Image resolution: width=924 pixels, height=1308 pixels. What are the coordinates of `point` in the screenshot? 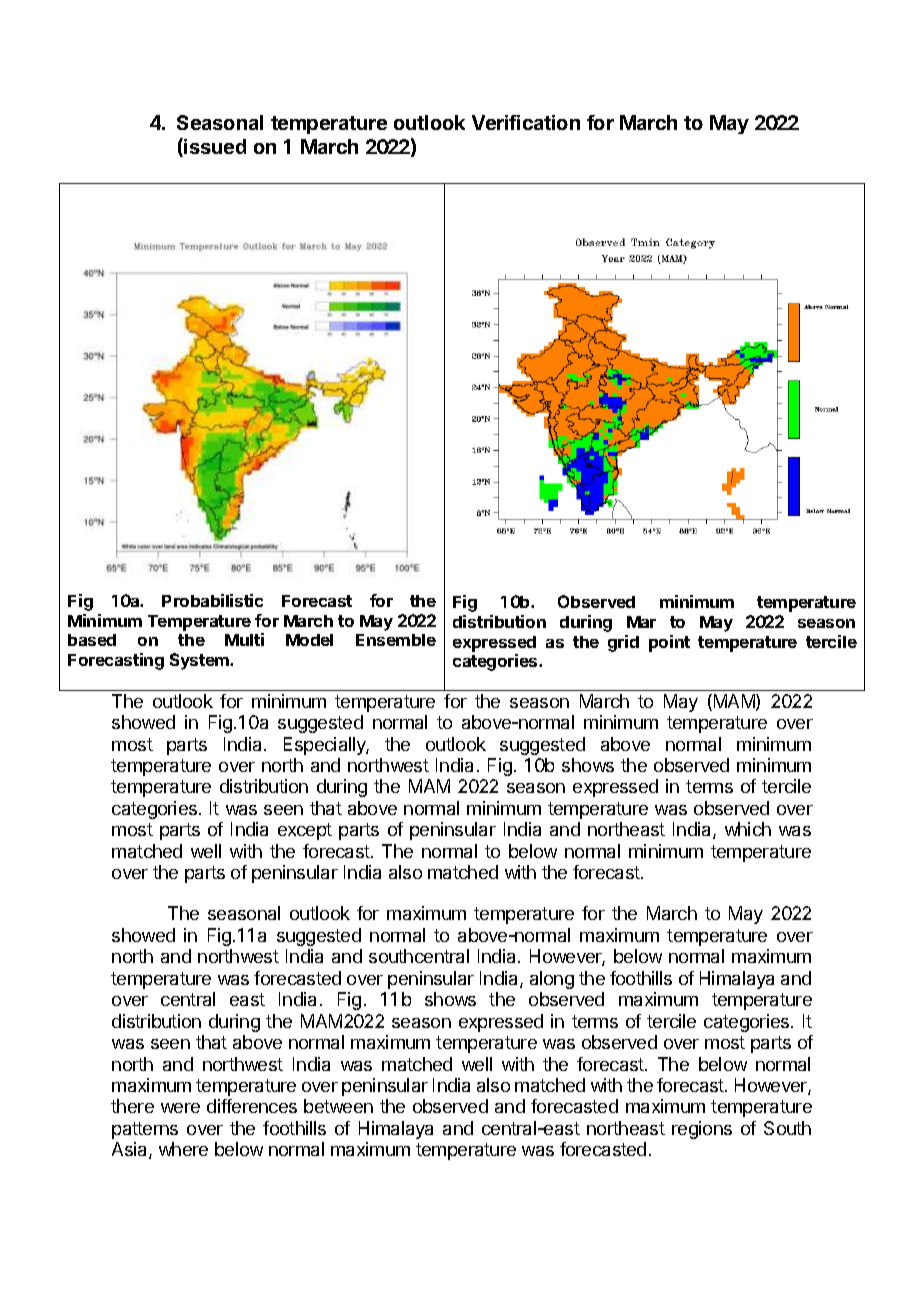 It's located at (669, 643).
